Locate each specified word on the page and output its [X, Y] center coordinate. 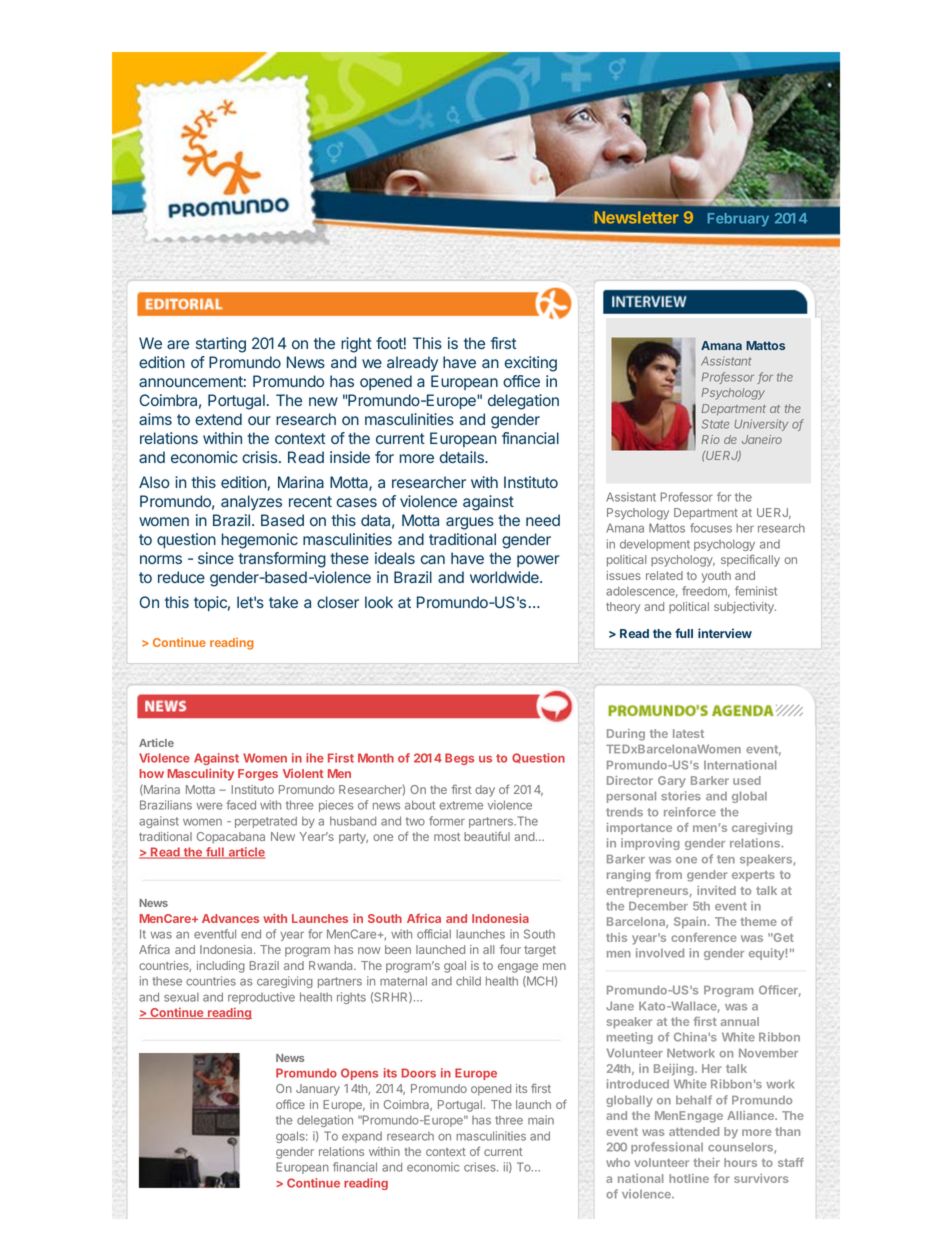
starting [221, 345]
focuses [711, 528]
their [707, 1162]
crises [481, 1167]
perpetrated [266, 822]
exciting [531, 364]
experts [753, 876]
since [216, 558]
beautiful [487, 836]
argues [470, 523]
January [318, 1090]
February [738, 220]
